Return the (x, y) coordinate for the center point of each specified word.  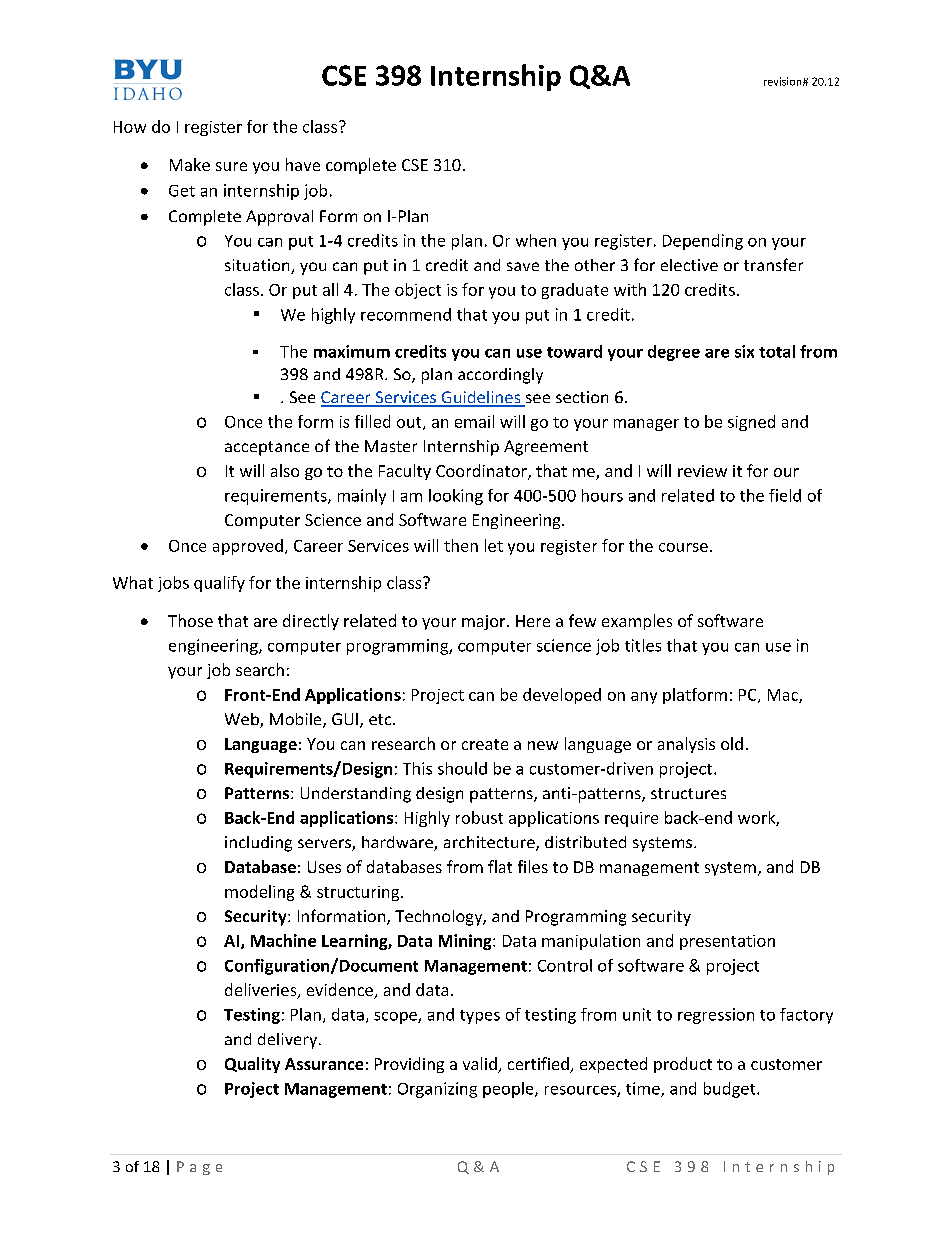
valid (481, 1065)
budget (731, 1090)
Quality (252, 1065)
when (536, 240)
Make (190, 164)
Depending (703, 242)
